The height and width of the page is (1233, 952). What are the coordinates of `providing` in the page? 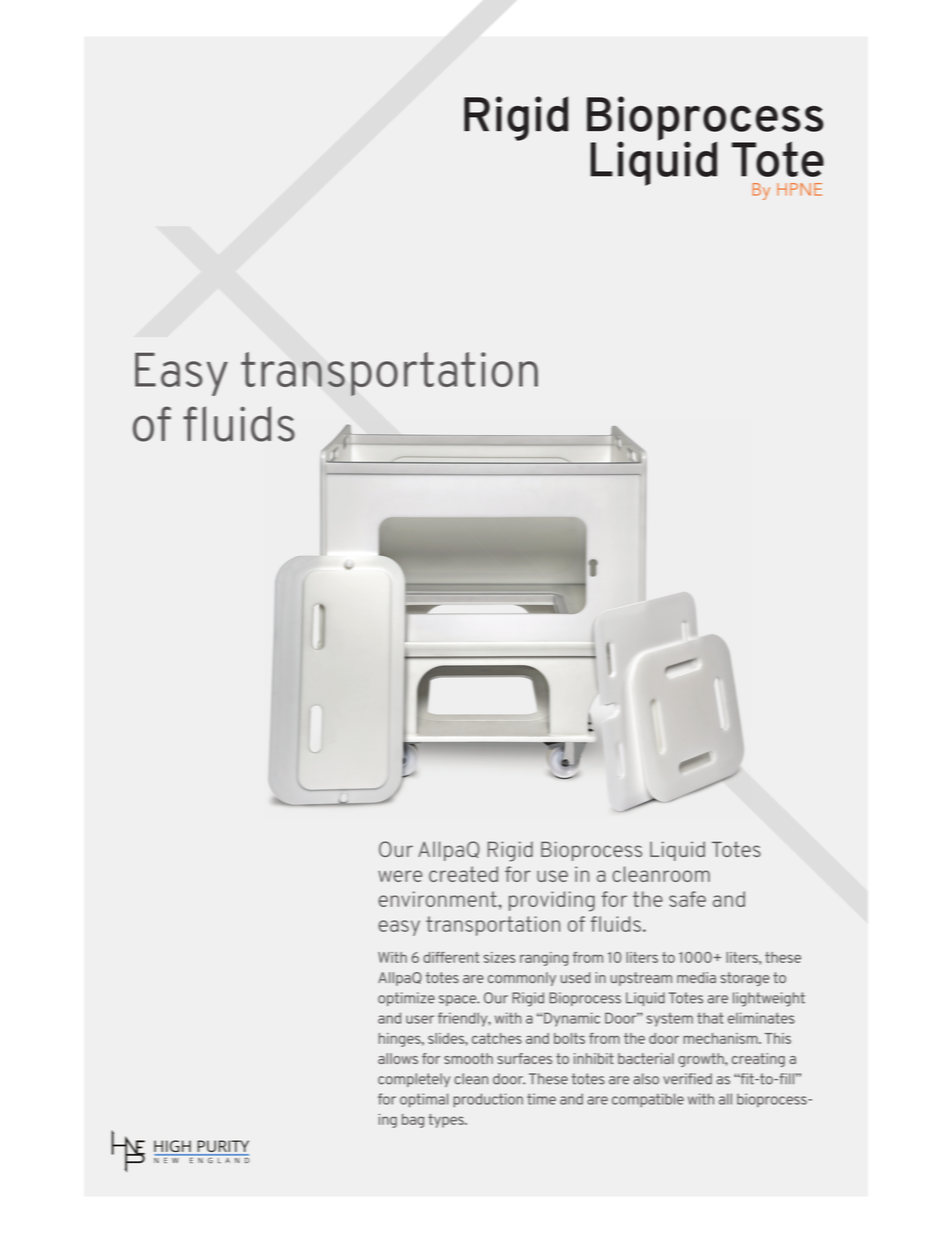 It's located at (552, 901).
